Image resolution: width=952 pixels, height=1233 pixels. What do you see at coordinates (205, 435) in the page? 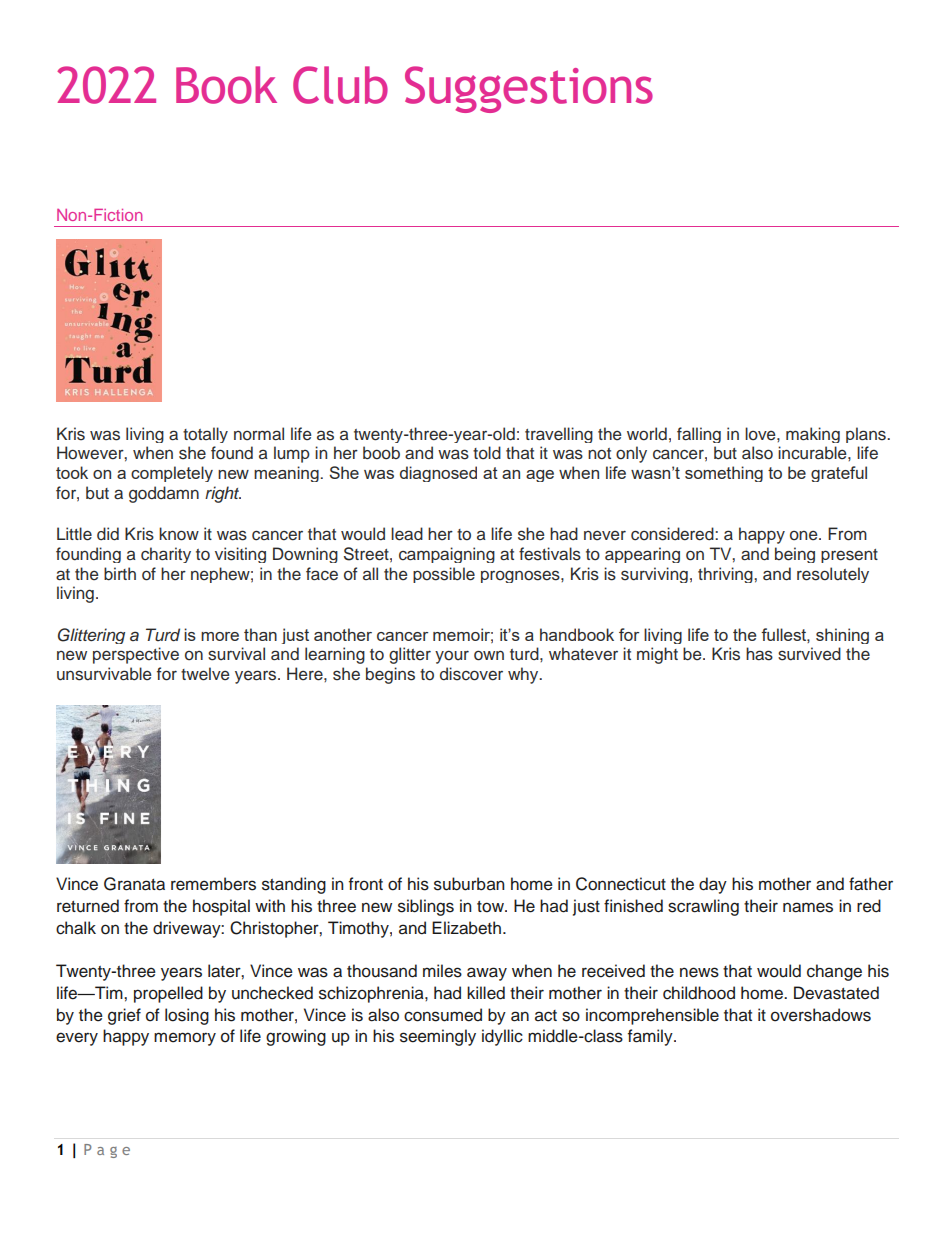
I see `totally` at bounding box center [205, 435].
